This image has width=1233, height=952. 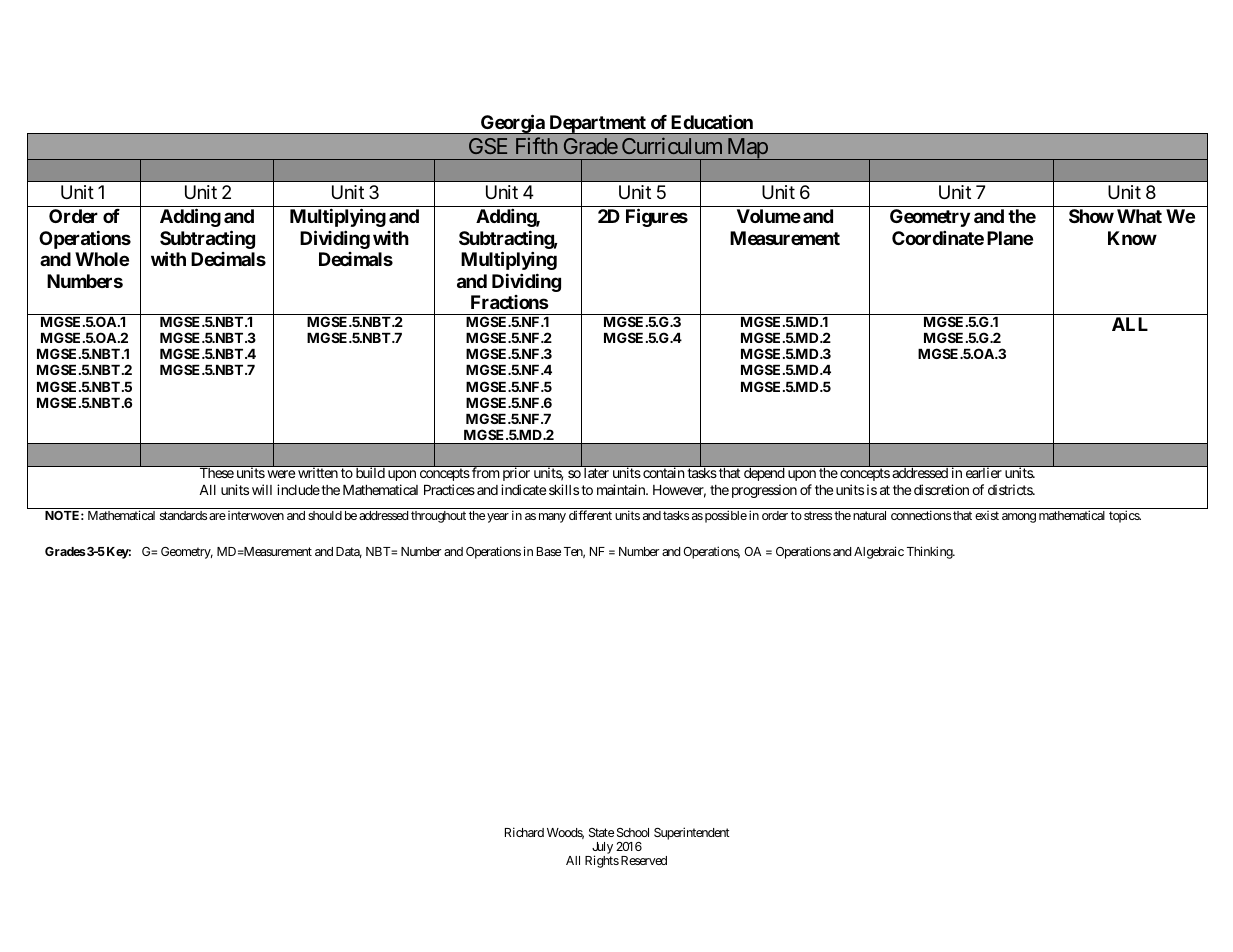 I want to click on should, so click(x=325, y=515).
